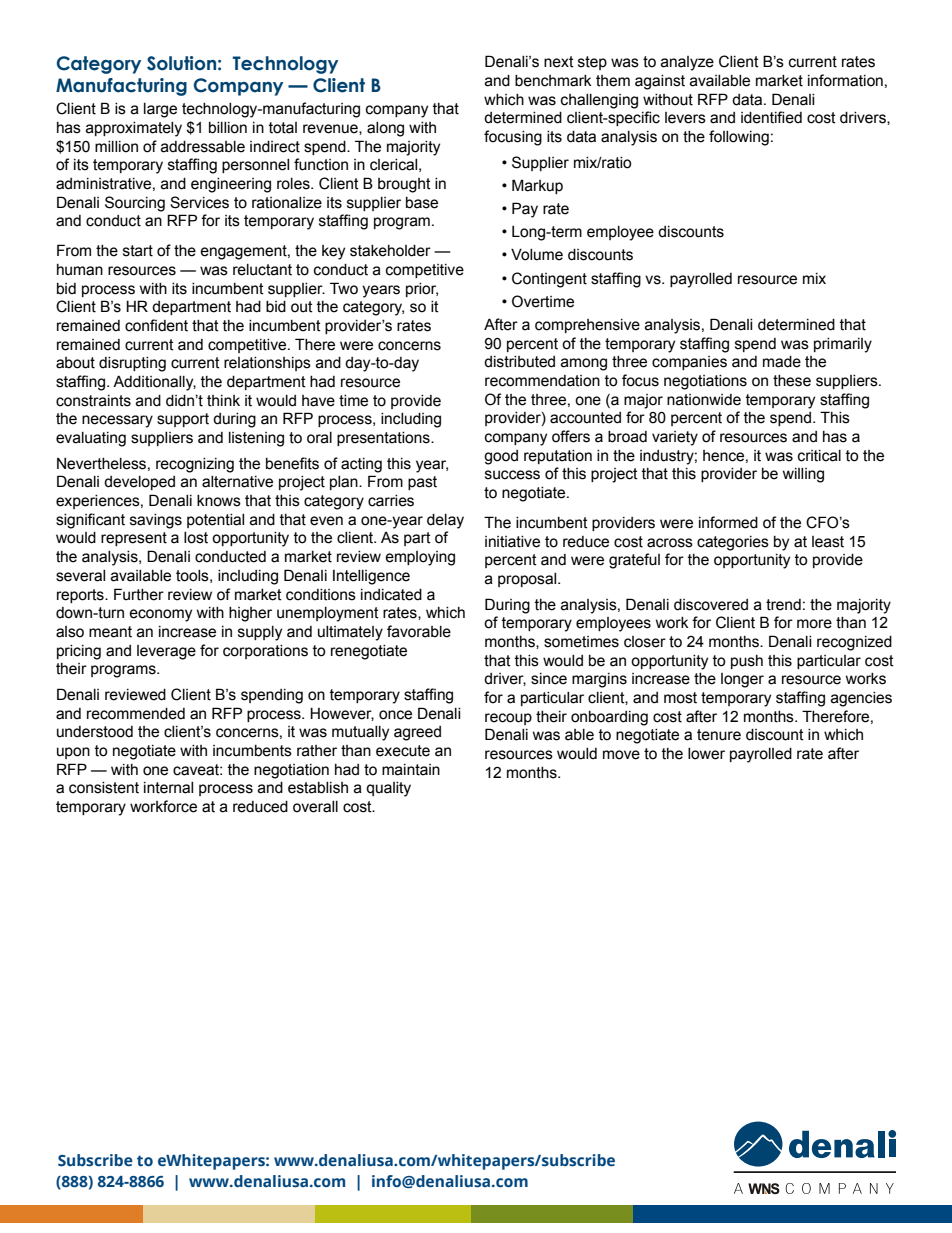  Describe the element at coordinates (183, 420) in the document. I see `support` at that location.
